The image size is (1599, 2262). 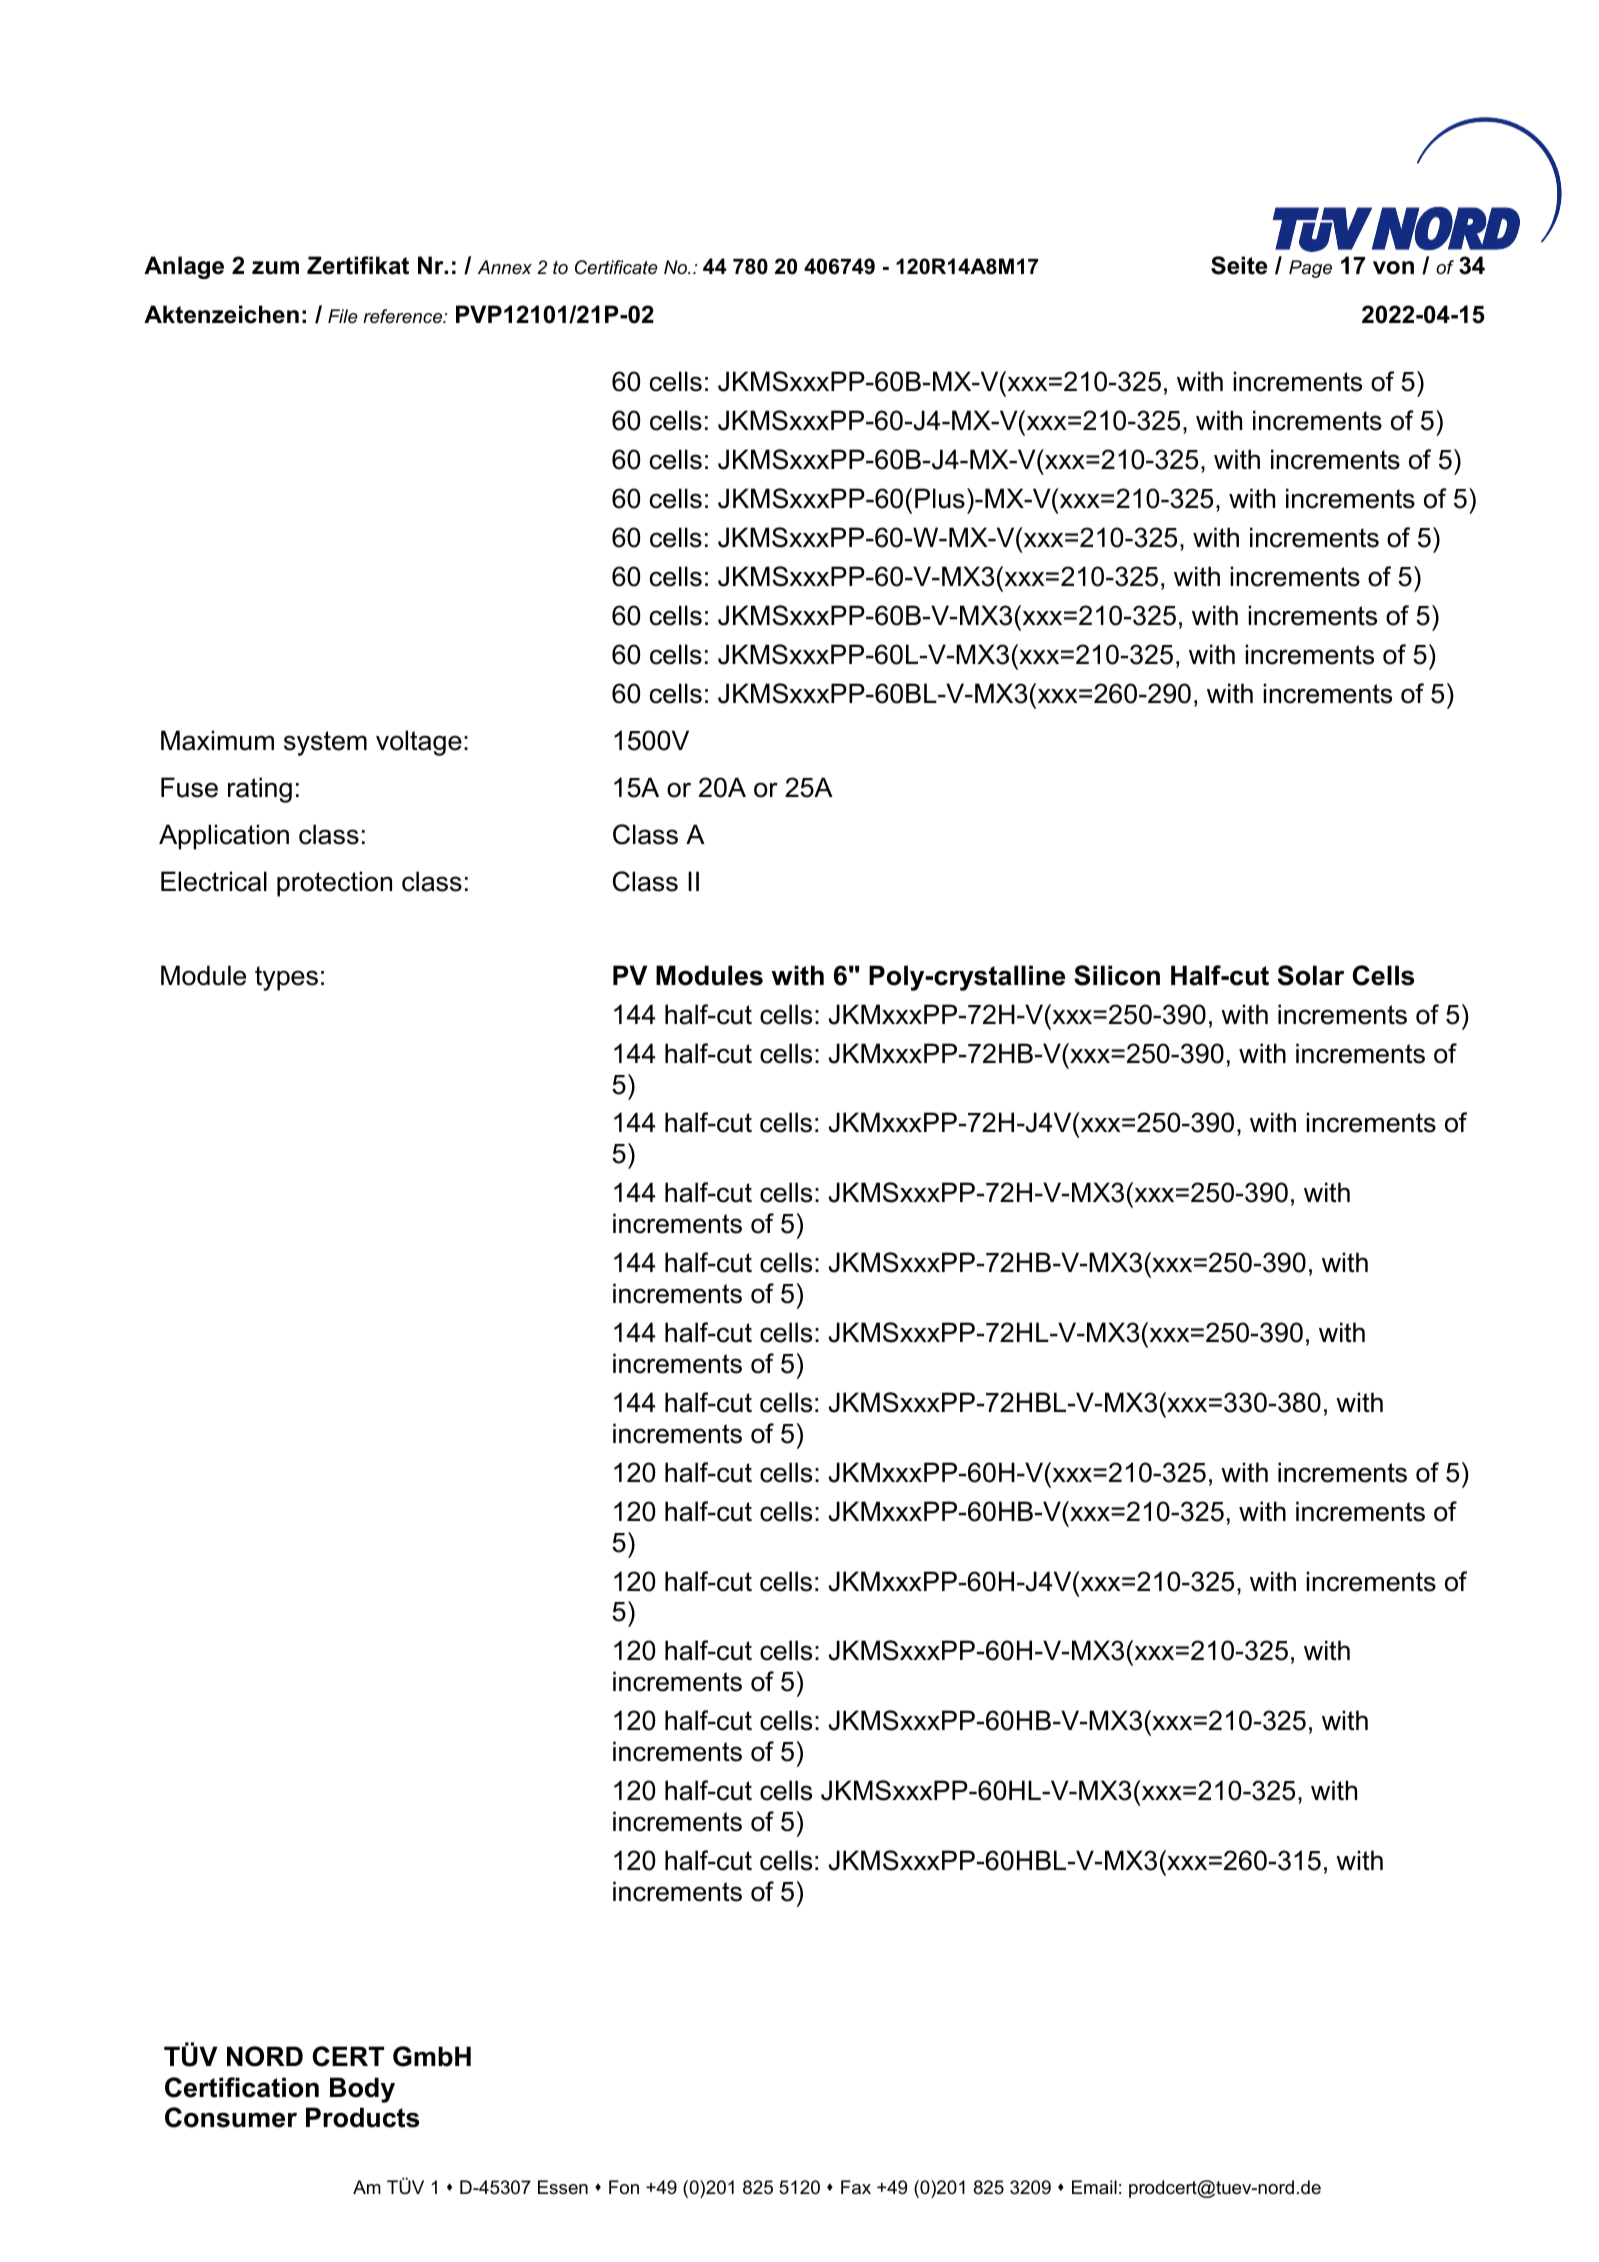 What do you see at coordinates (334, 884) in the image?
I see `protection` at bounding box center [334, 884].
